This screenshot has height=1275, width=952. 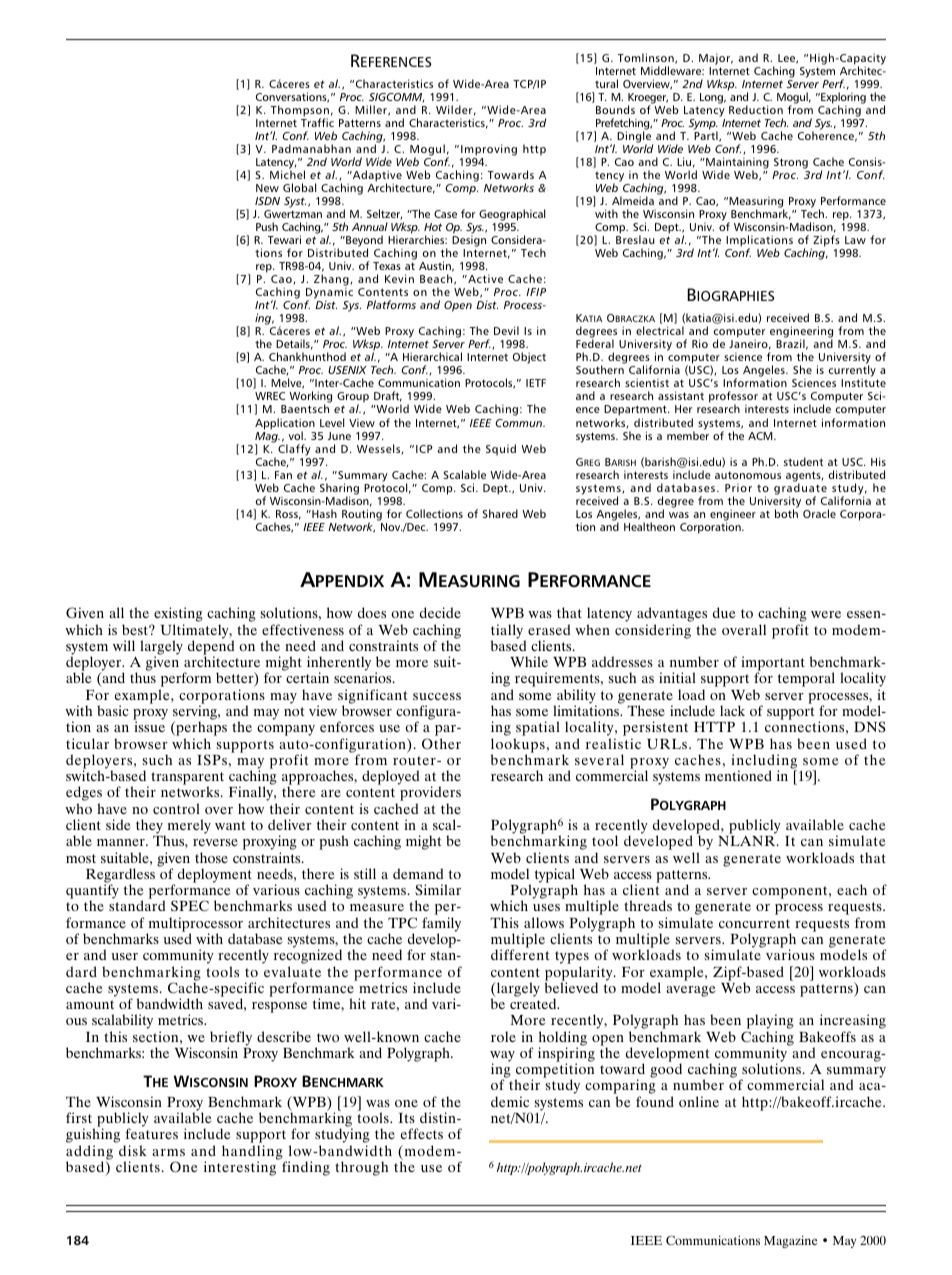 What do you see at coordinates (168, 1152) in the screenshot?
I see `arms` at bounding box center [168, 1152].
